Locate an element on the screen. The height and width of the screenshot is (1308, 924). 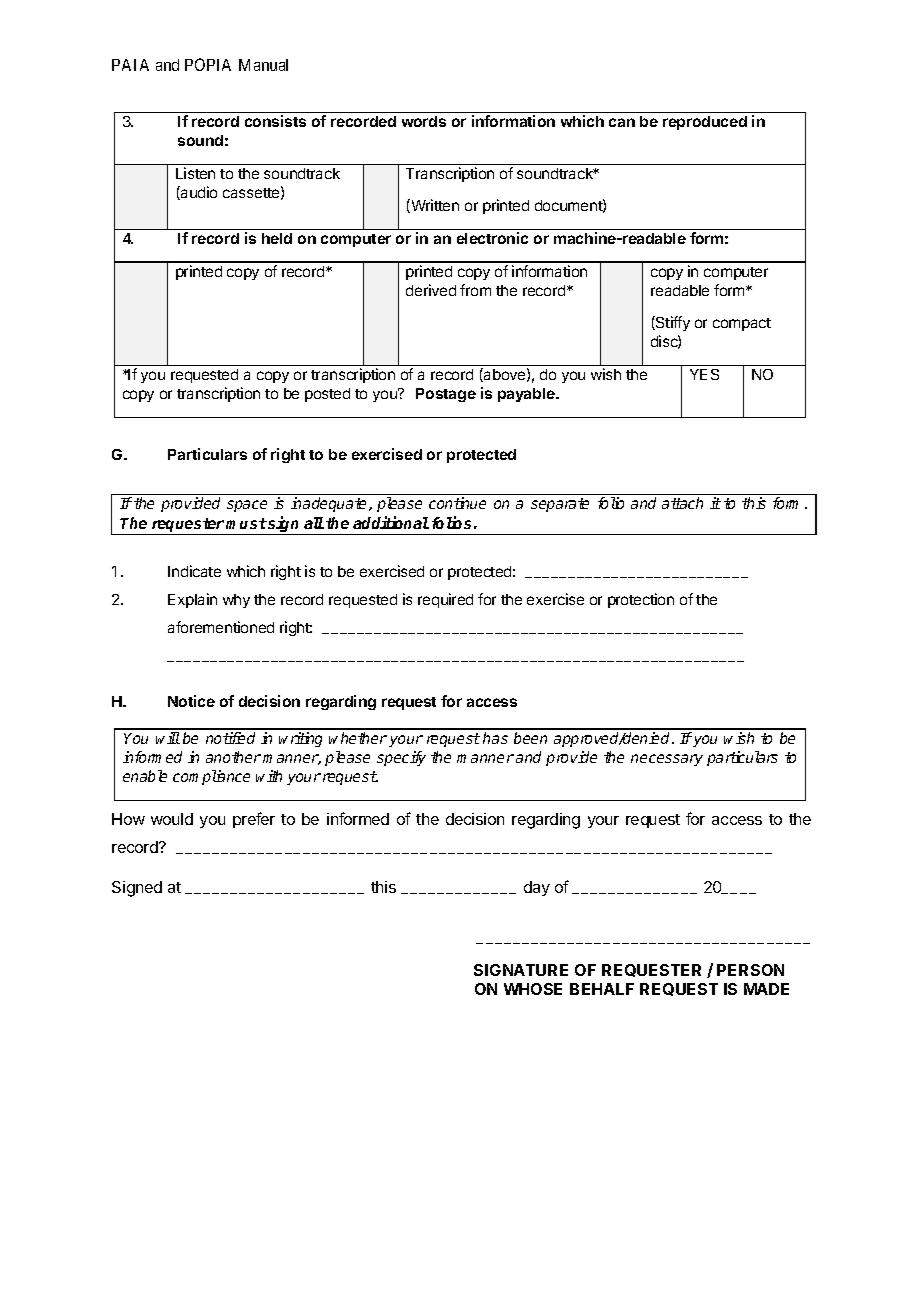
words is located at coordinates (424, 121).
